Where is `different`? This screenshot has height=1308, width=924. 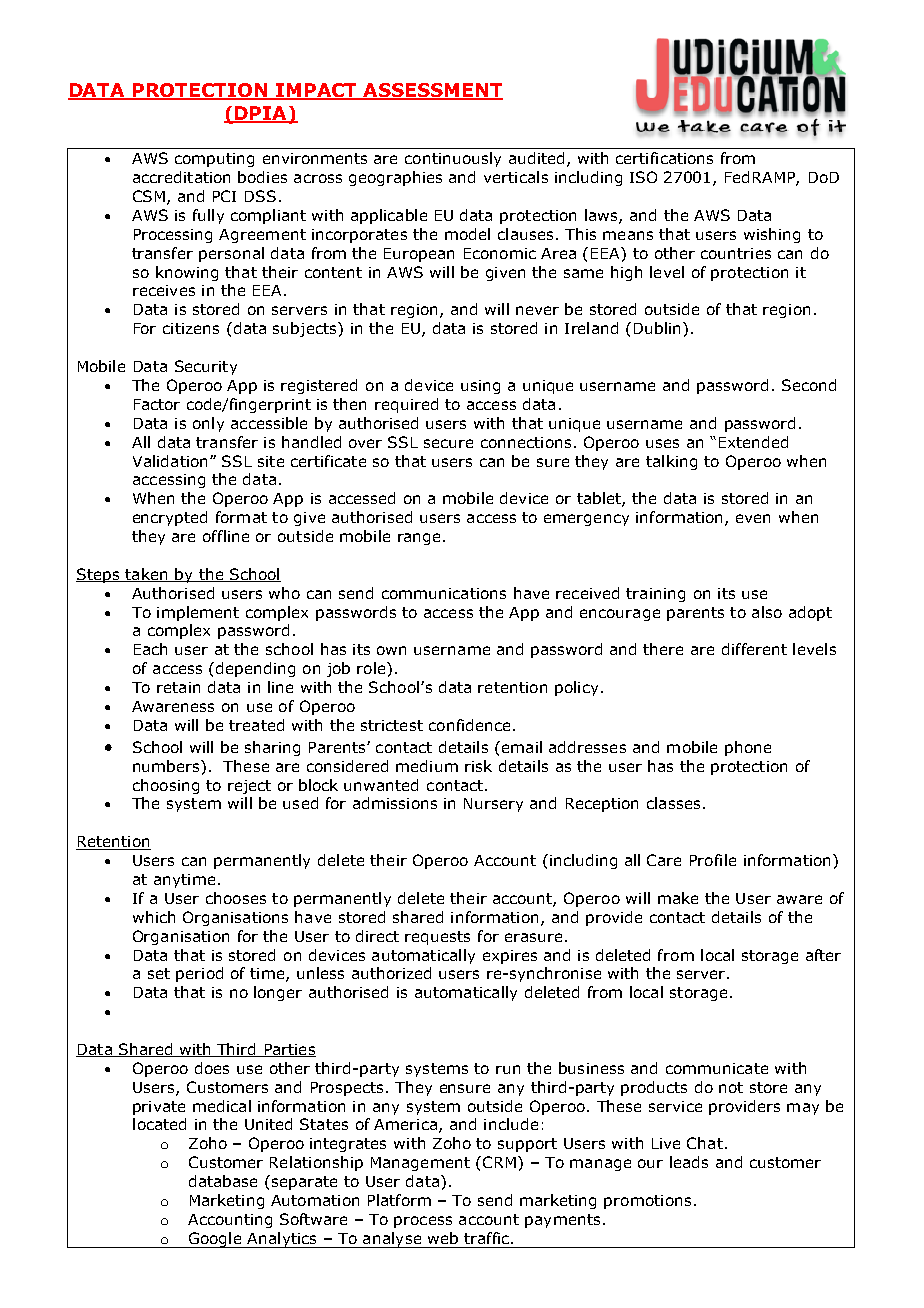 different is located at coordinates (754, 649).
